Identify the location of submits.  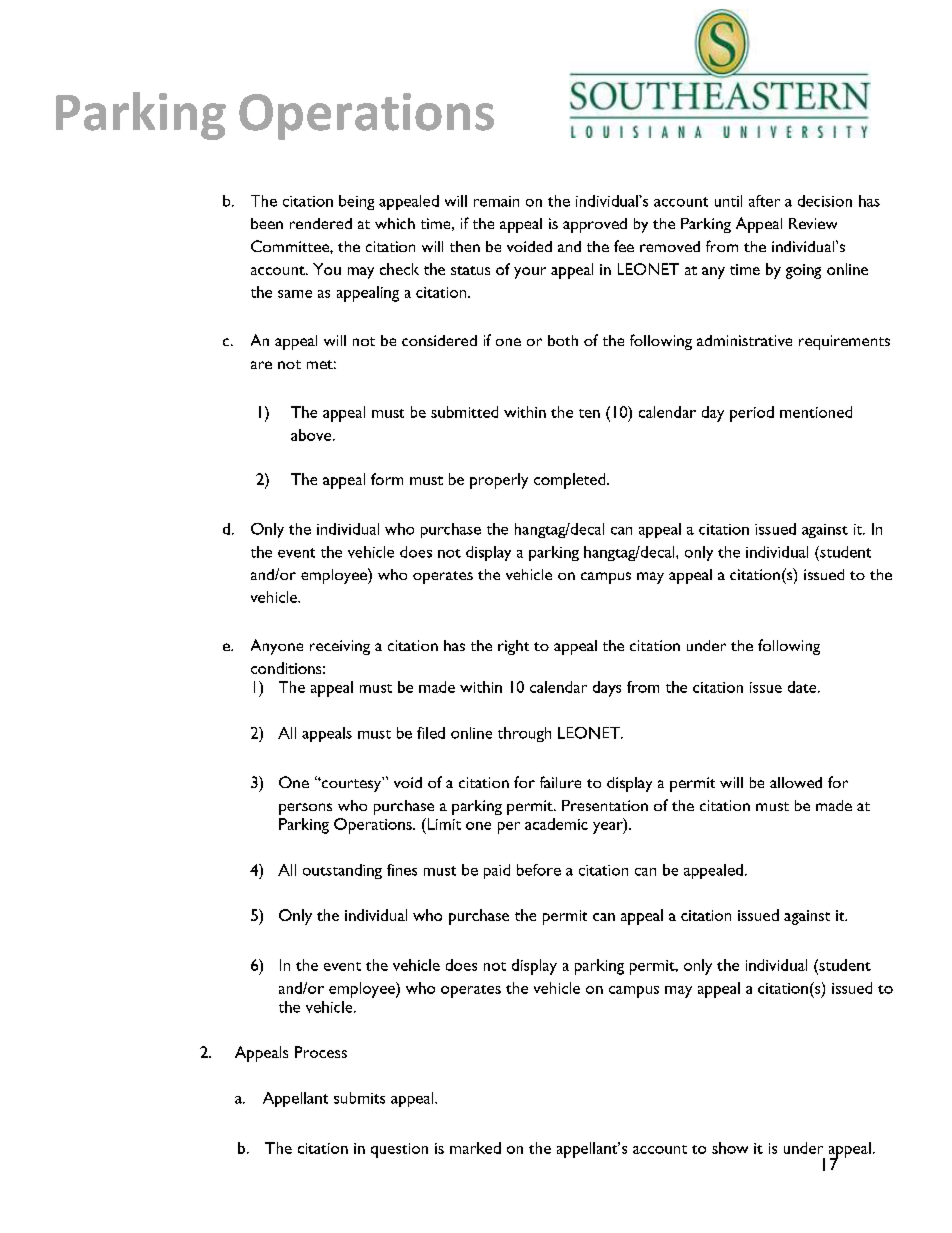
(359, 1098).
